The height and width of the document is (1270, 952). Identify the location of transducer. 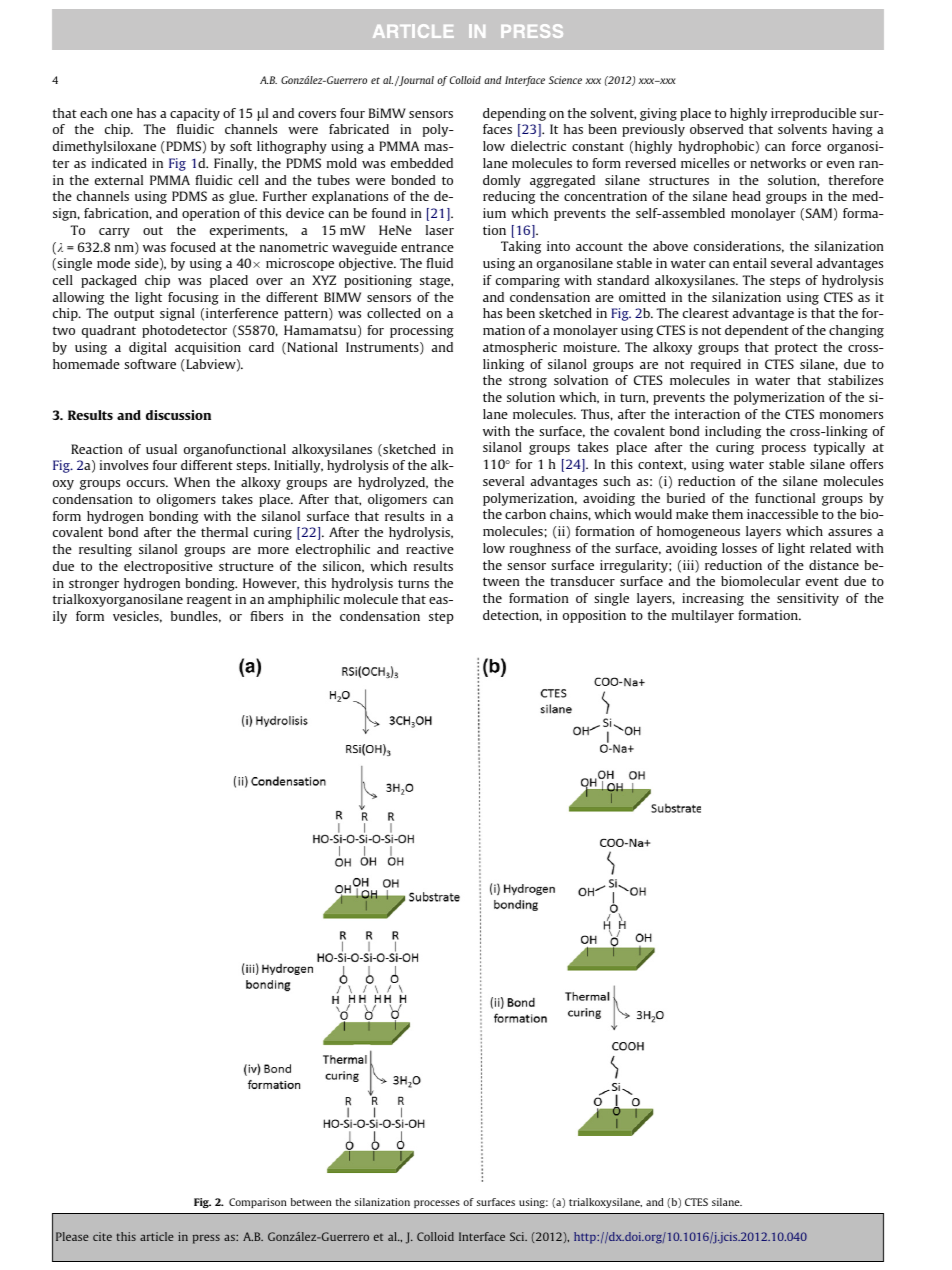
(582, 581).
